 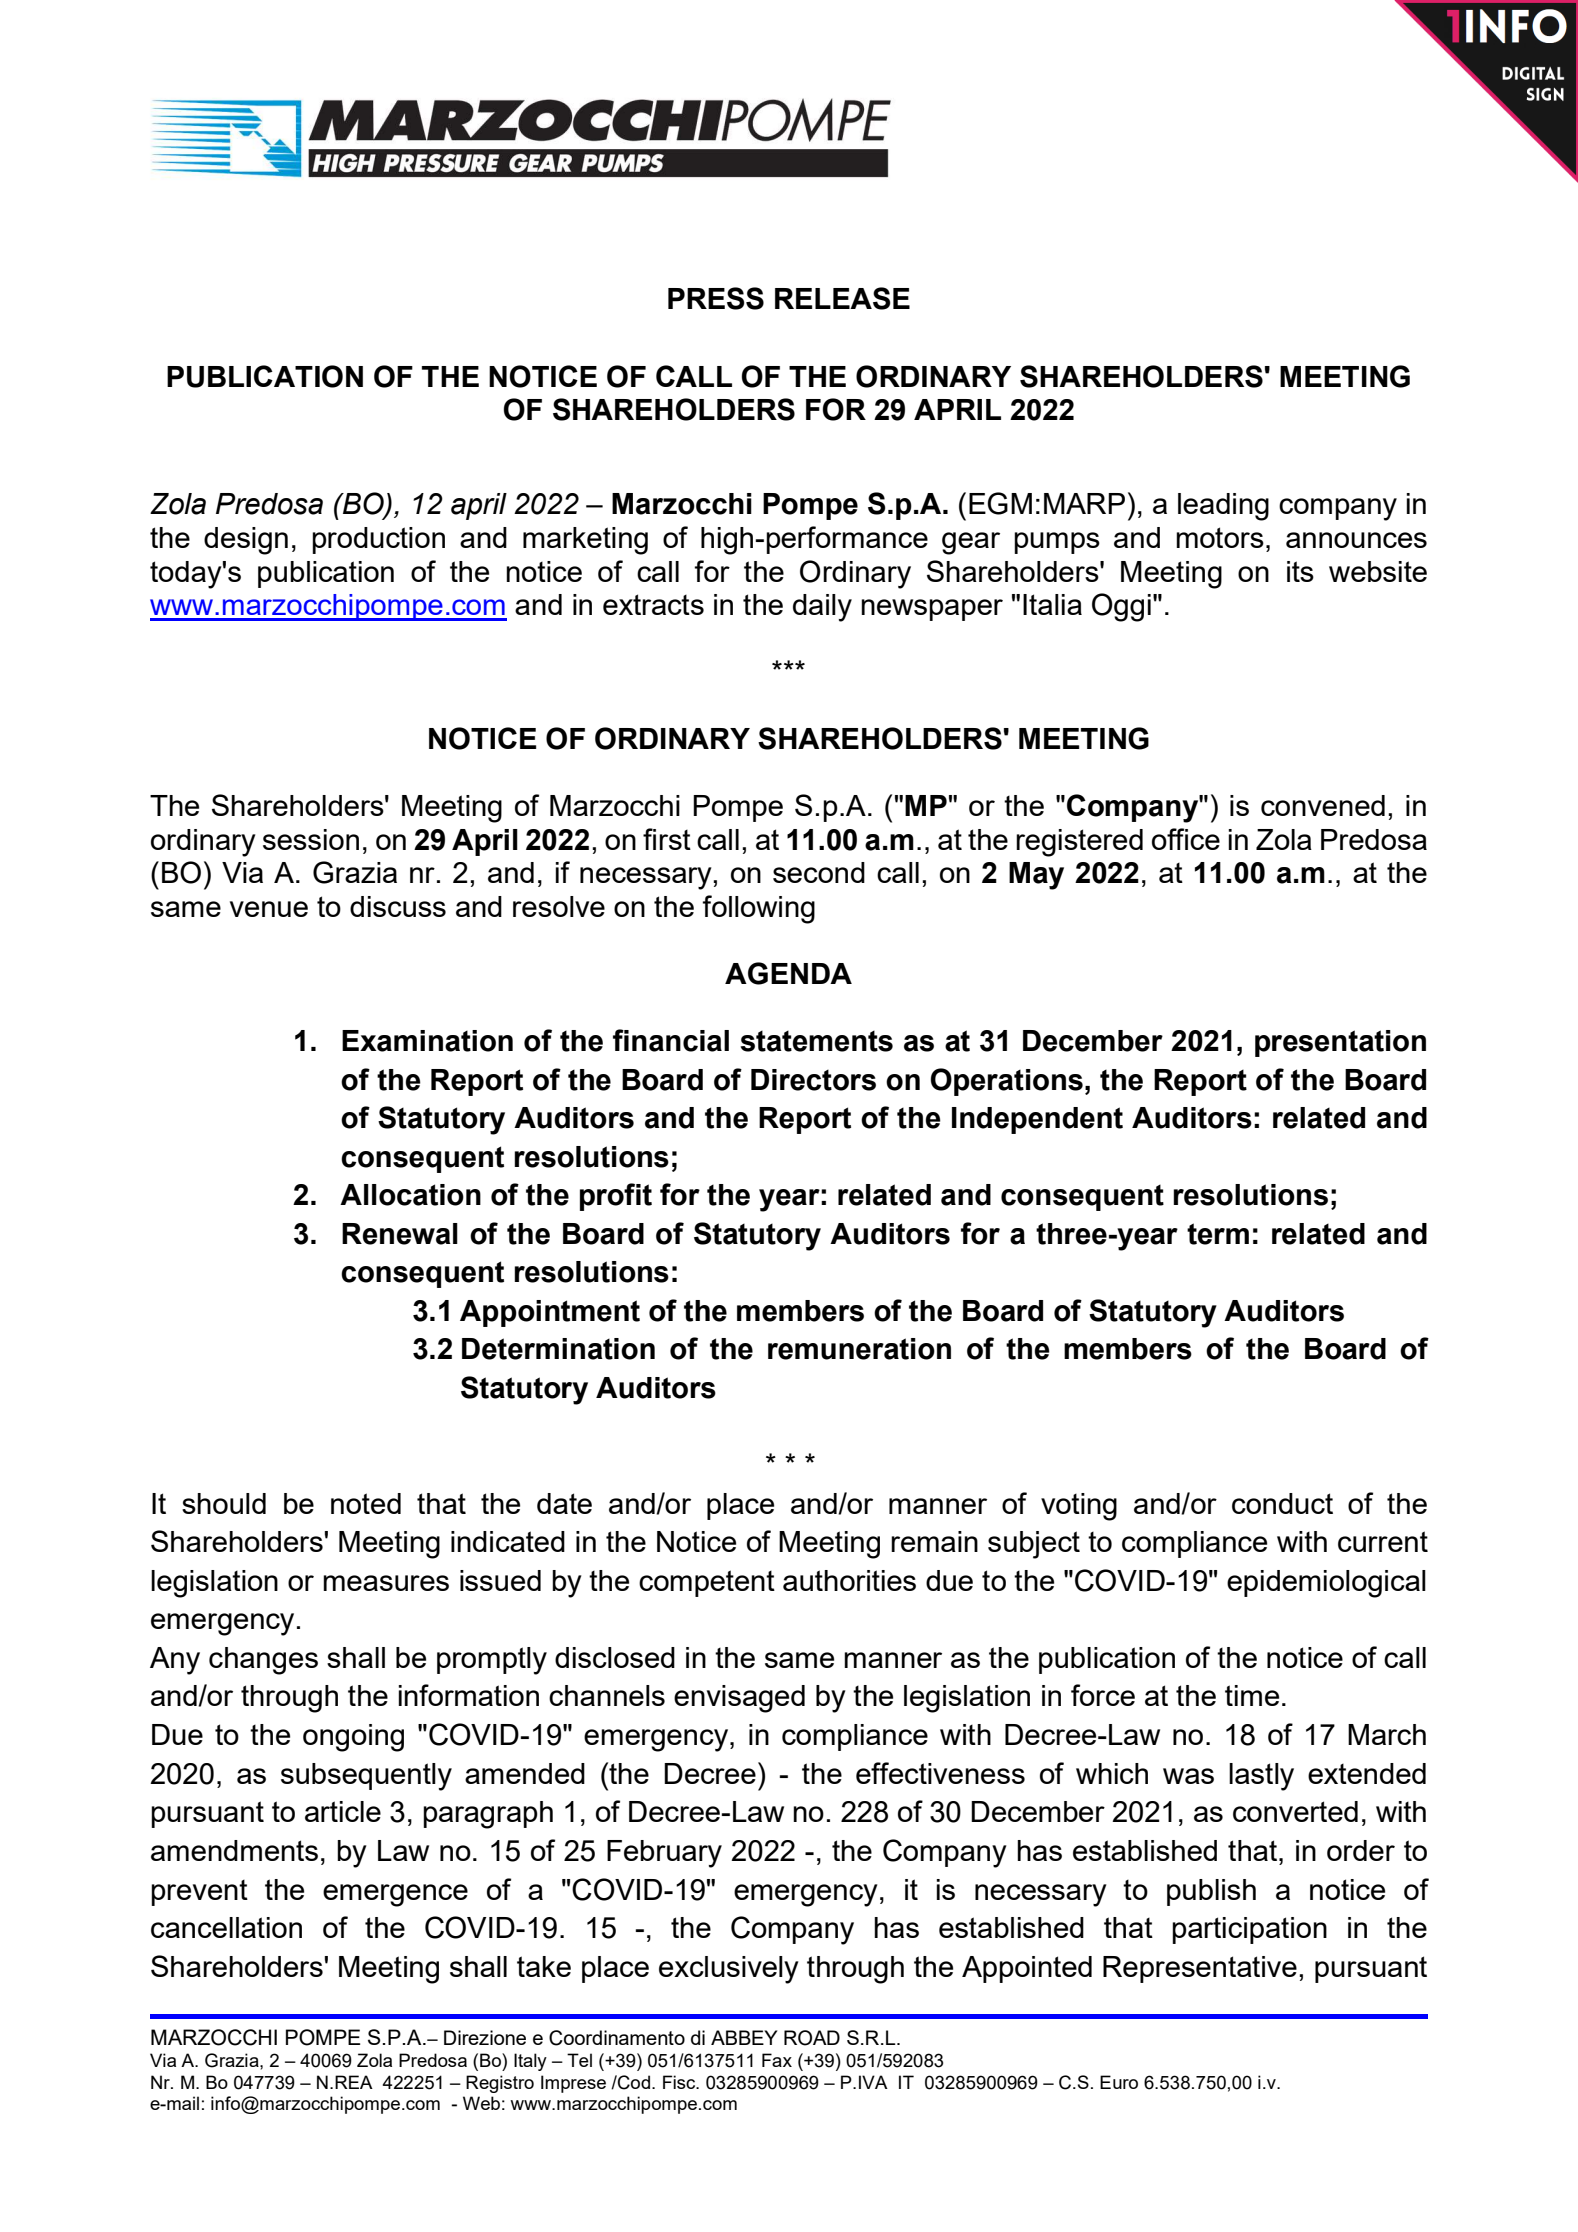 What do you see at coordinates (812, 2038) in the image?
I see `ROAD` at bounding box center [812, 2038].
